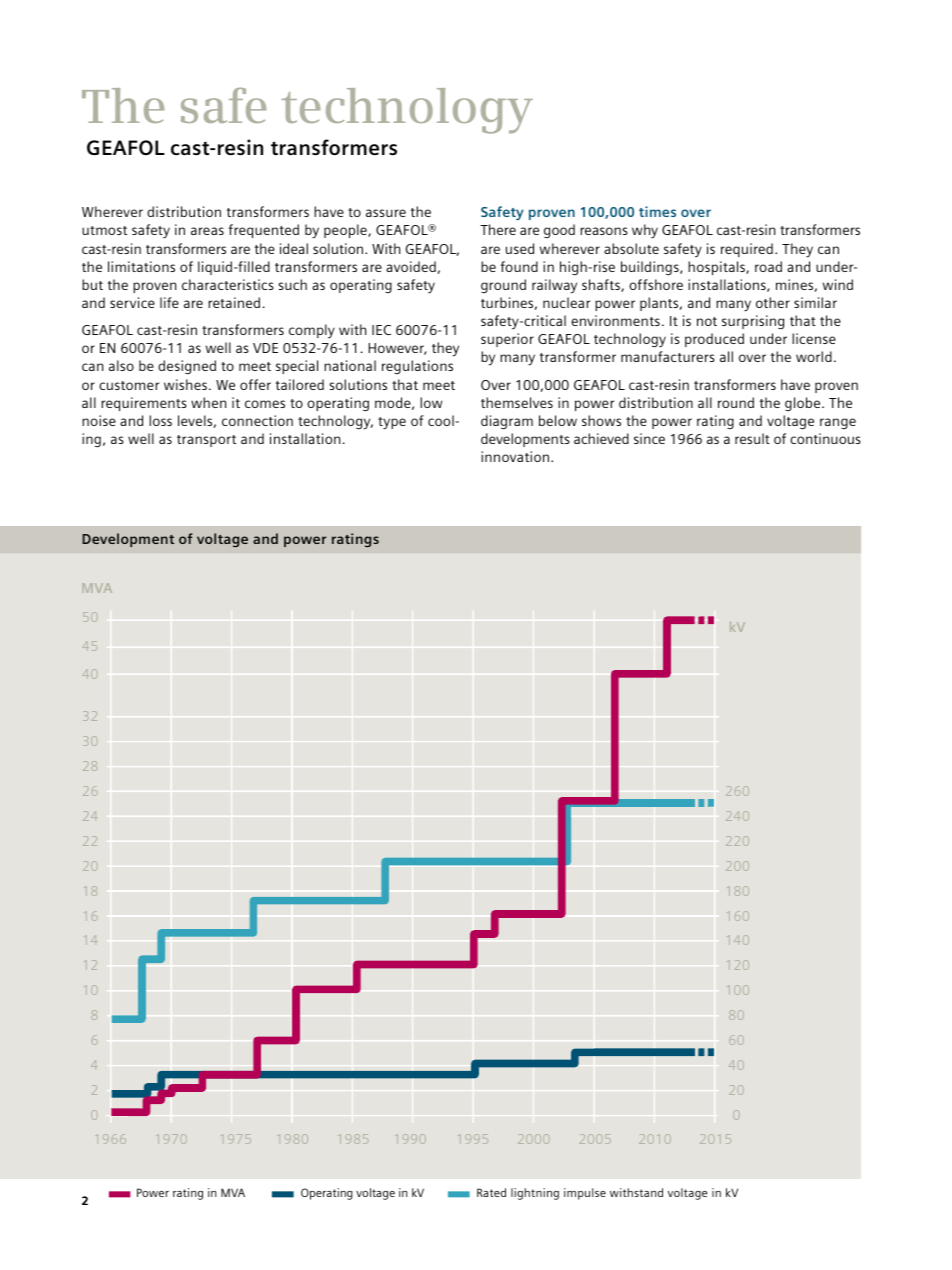 The height and width of the screenshot is (1270, 952). What do you see at coordinates (257, 420) in the screenshot?
I see `connection` at bounding box center [257, 420].
